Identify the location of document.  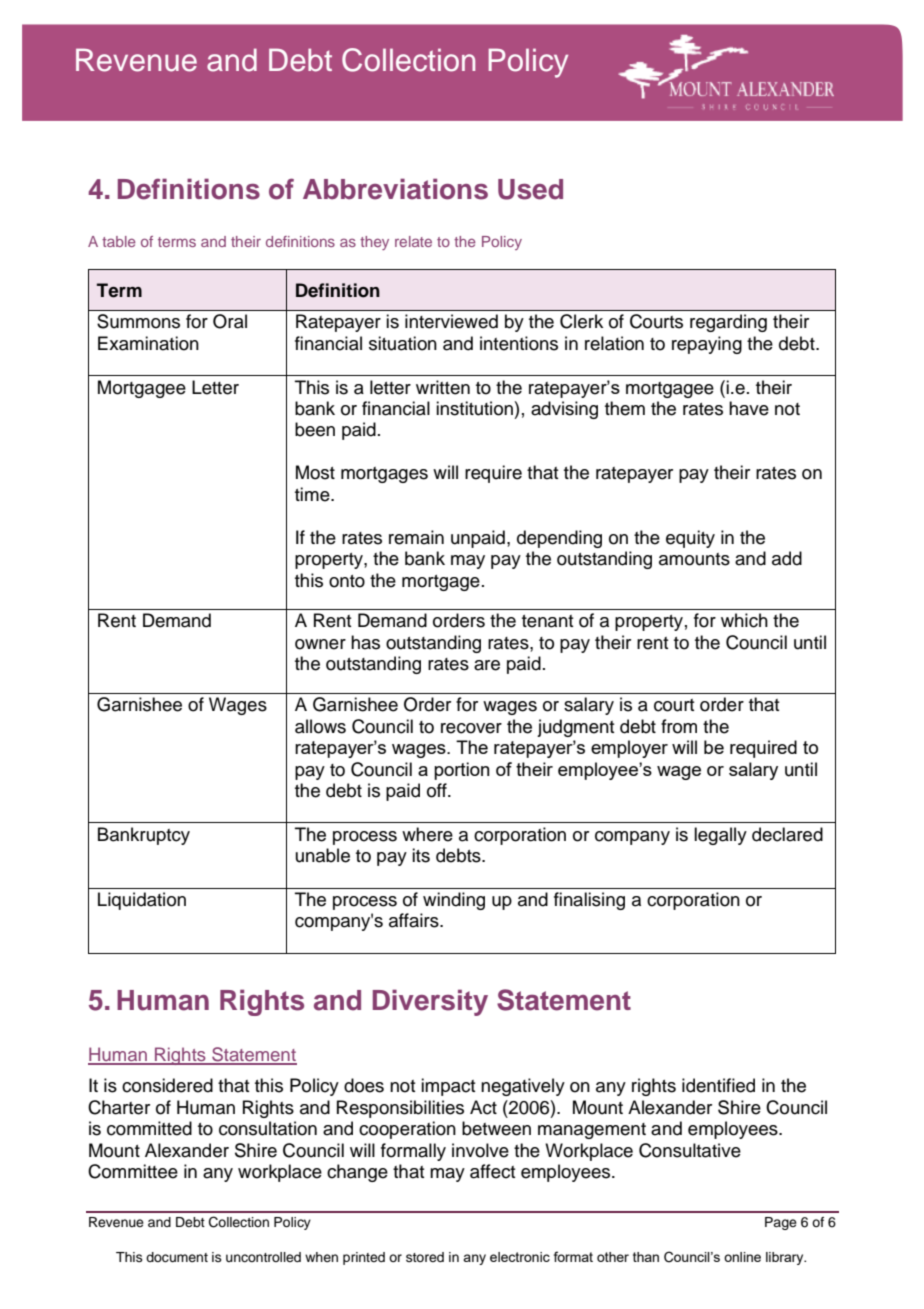
(177, 1257).
